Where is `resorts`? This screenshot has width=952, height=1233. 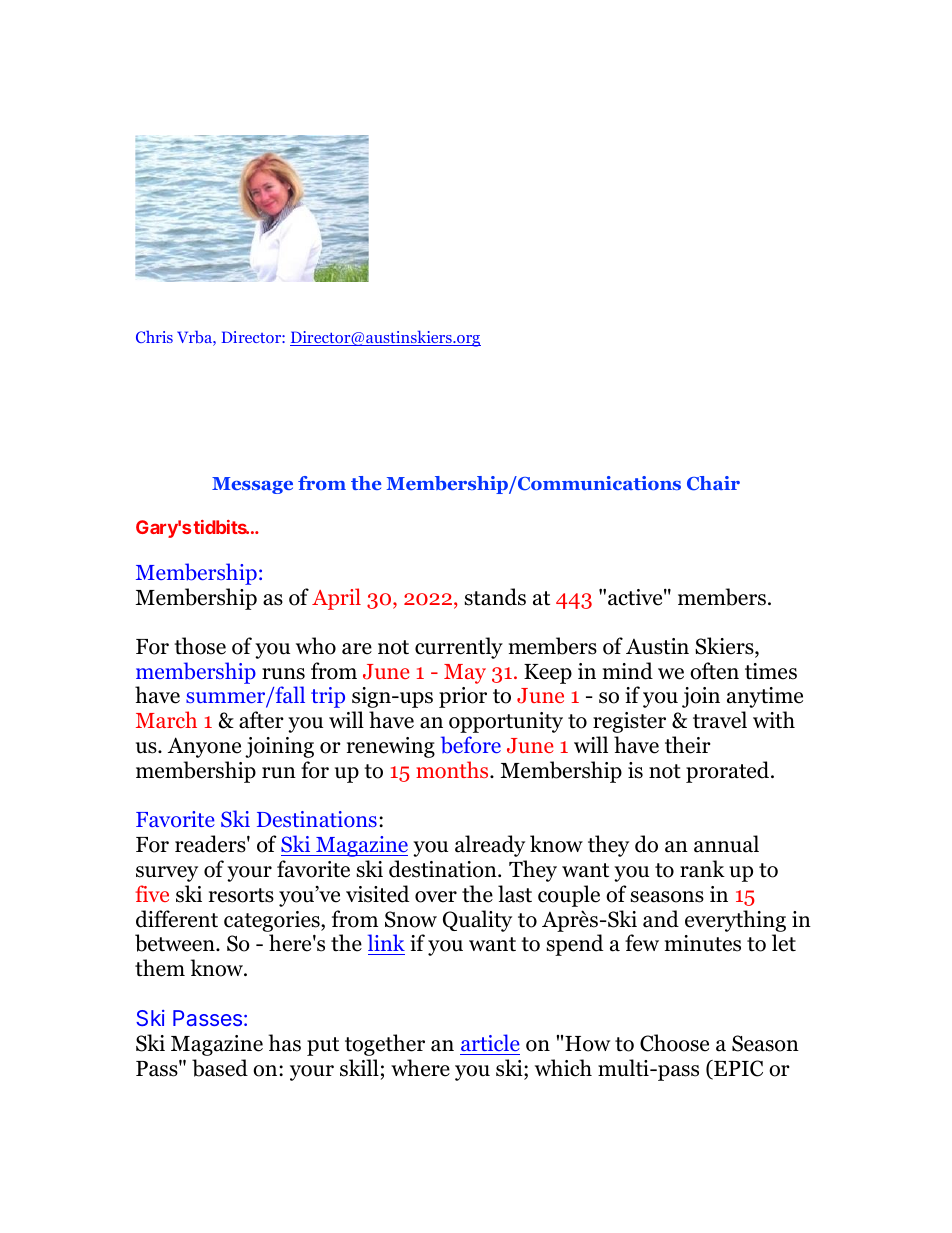
resorts is located at coordinates (241, 895).
